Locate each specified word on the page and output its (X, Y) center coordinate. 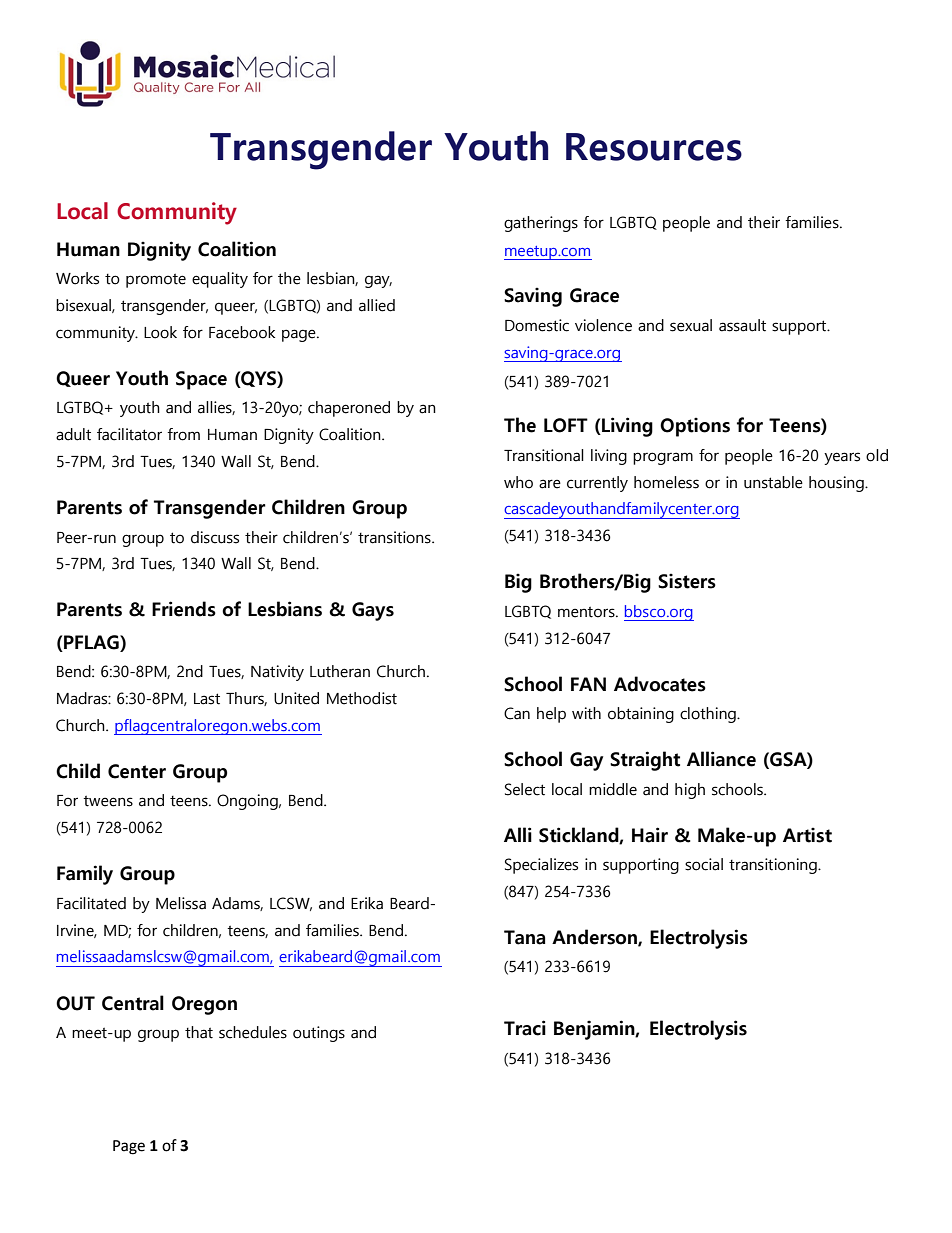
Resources (654, 147)
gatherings (541, 224)
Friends (184, 609)
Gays (373, 611)
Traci (525, 1028)
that (199, 1032)
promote (156, 280)
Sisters (687, 581)
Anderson (595, 937)
